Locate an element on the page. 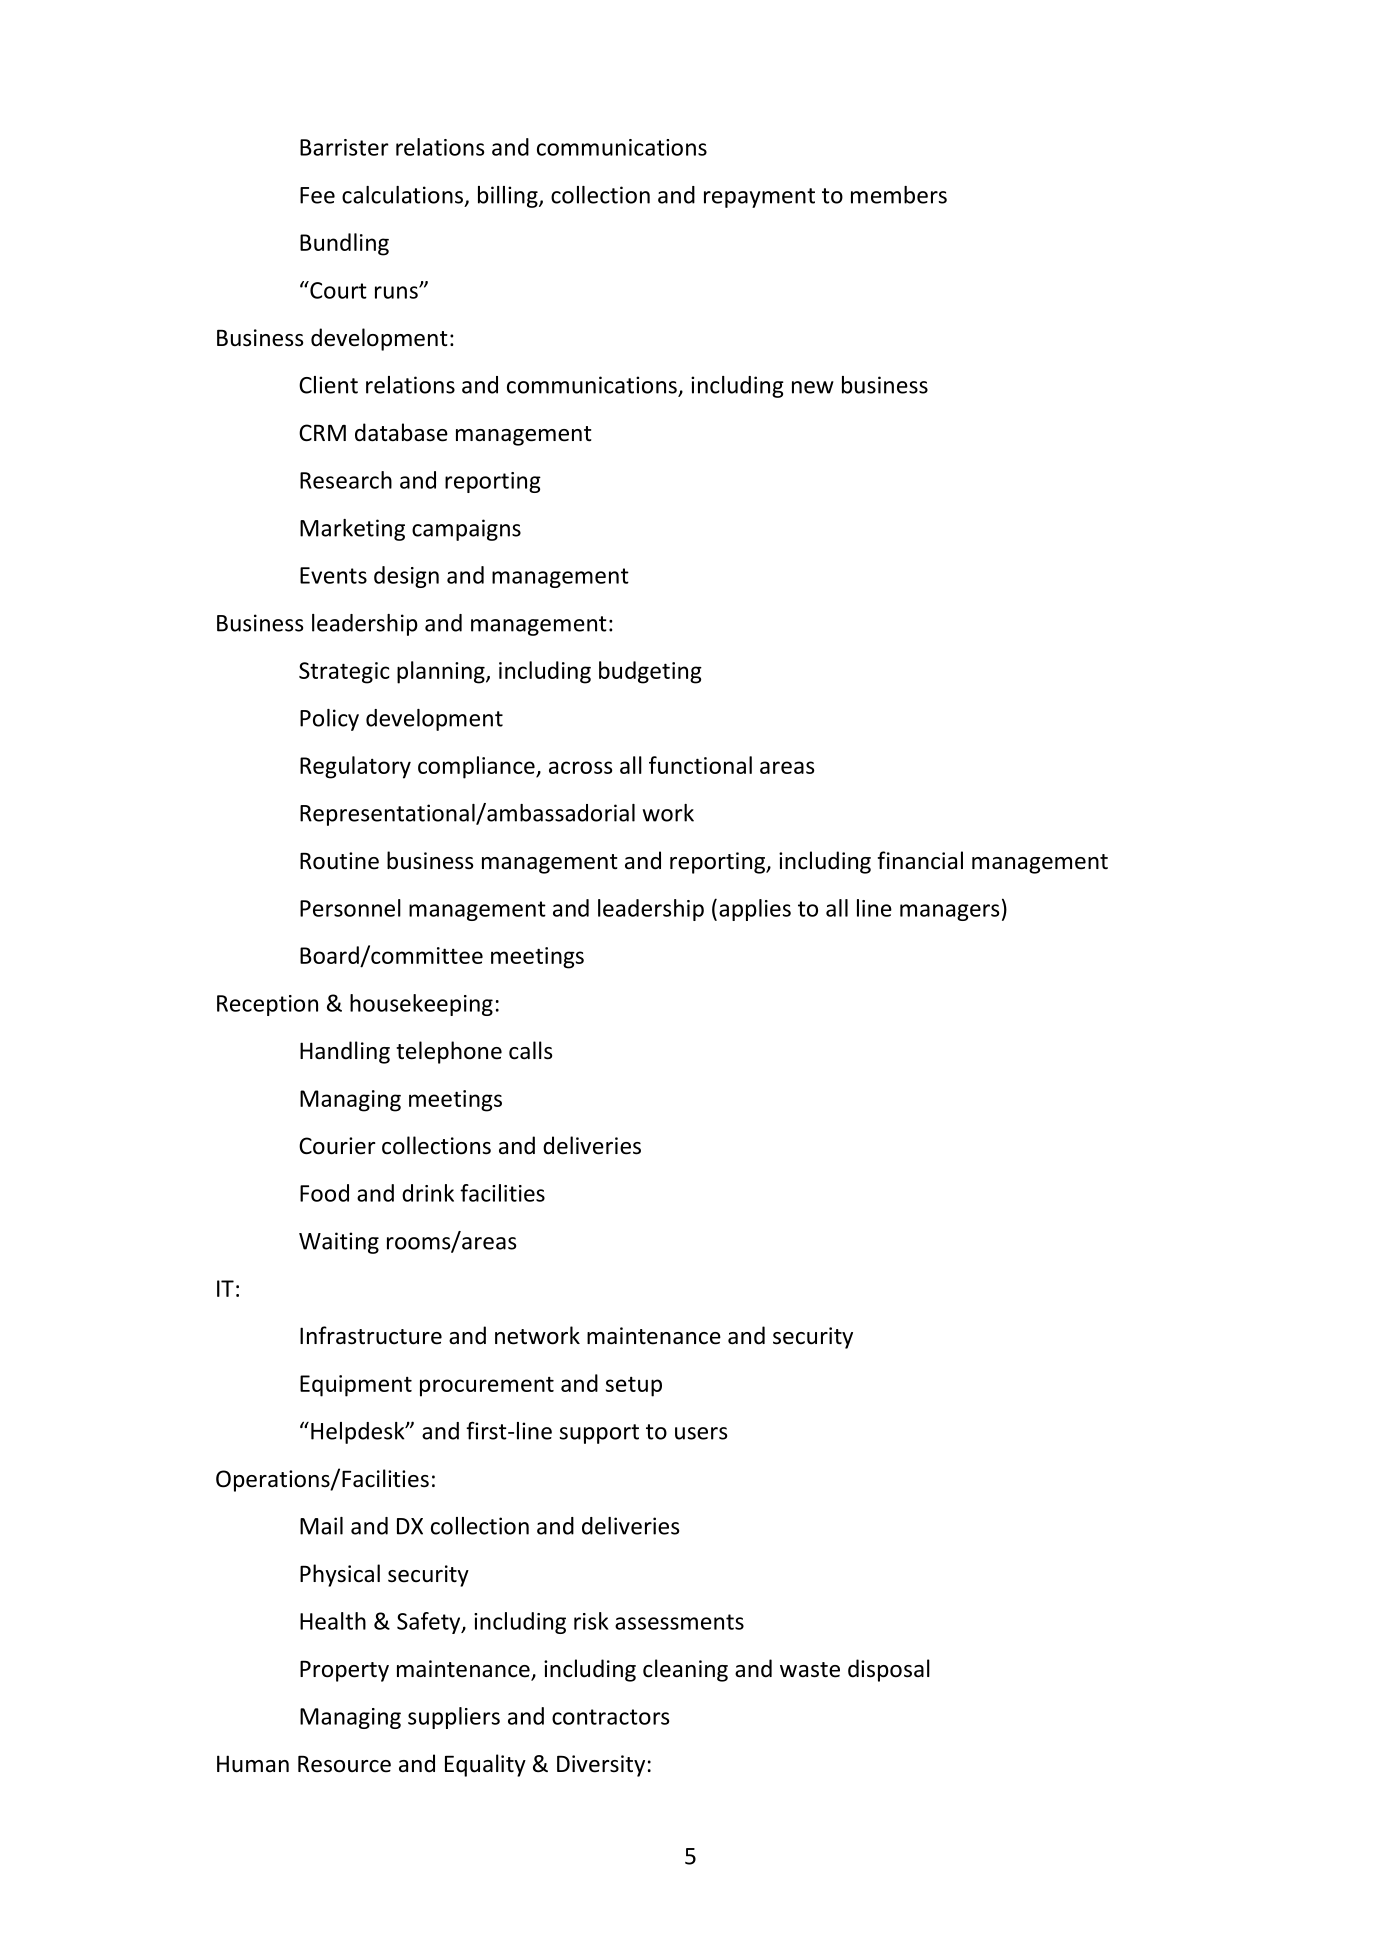 This page has height=1953, width=1381. billing is located at coordinates (509, 197).
